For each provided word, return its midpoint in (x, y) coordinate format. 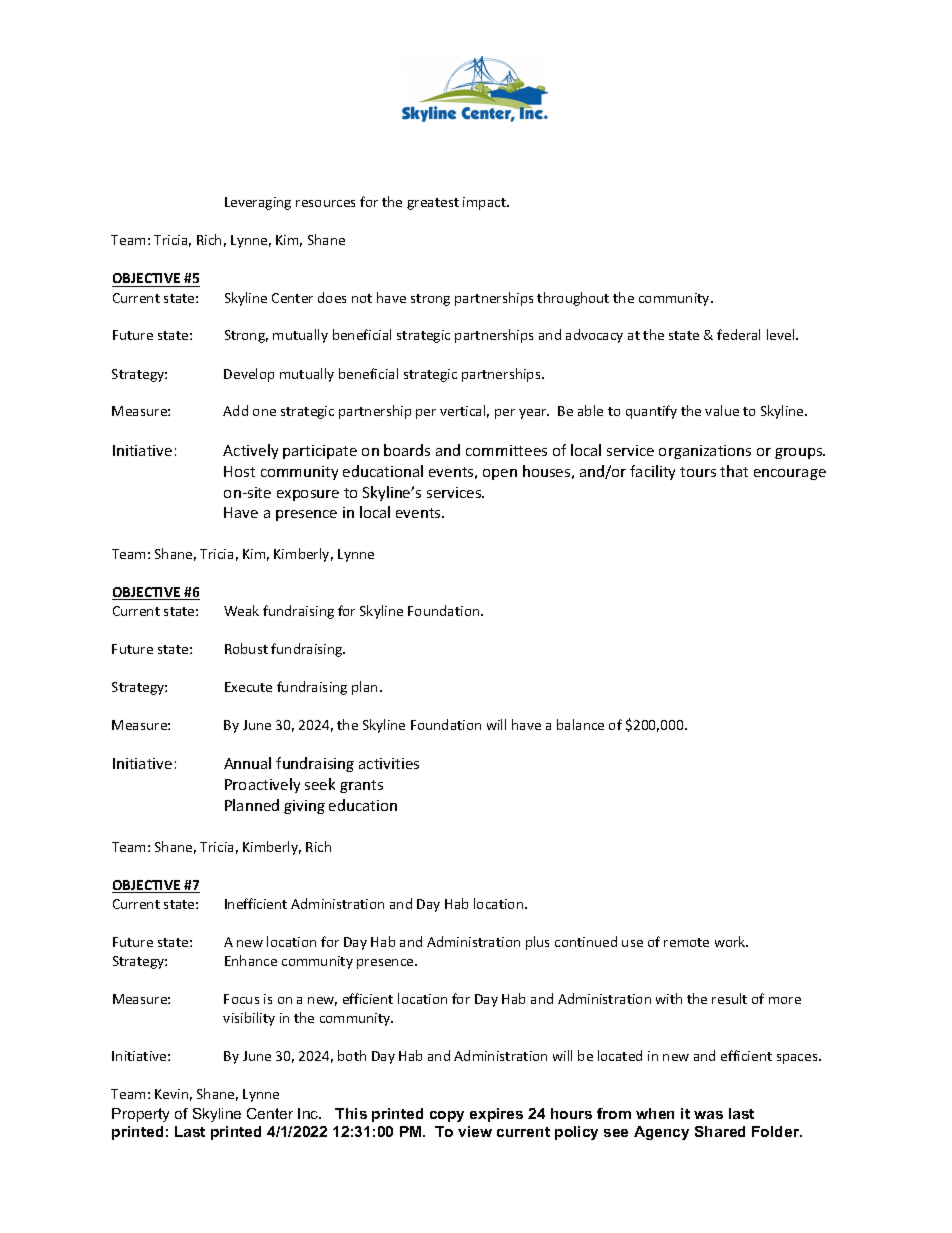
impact (485, 203)
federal (738, 334)
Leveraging (258, 203)
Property (140, 1115)
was (708, 1115)
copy (447, 1116)
